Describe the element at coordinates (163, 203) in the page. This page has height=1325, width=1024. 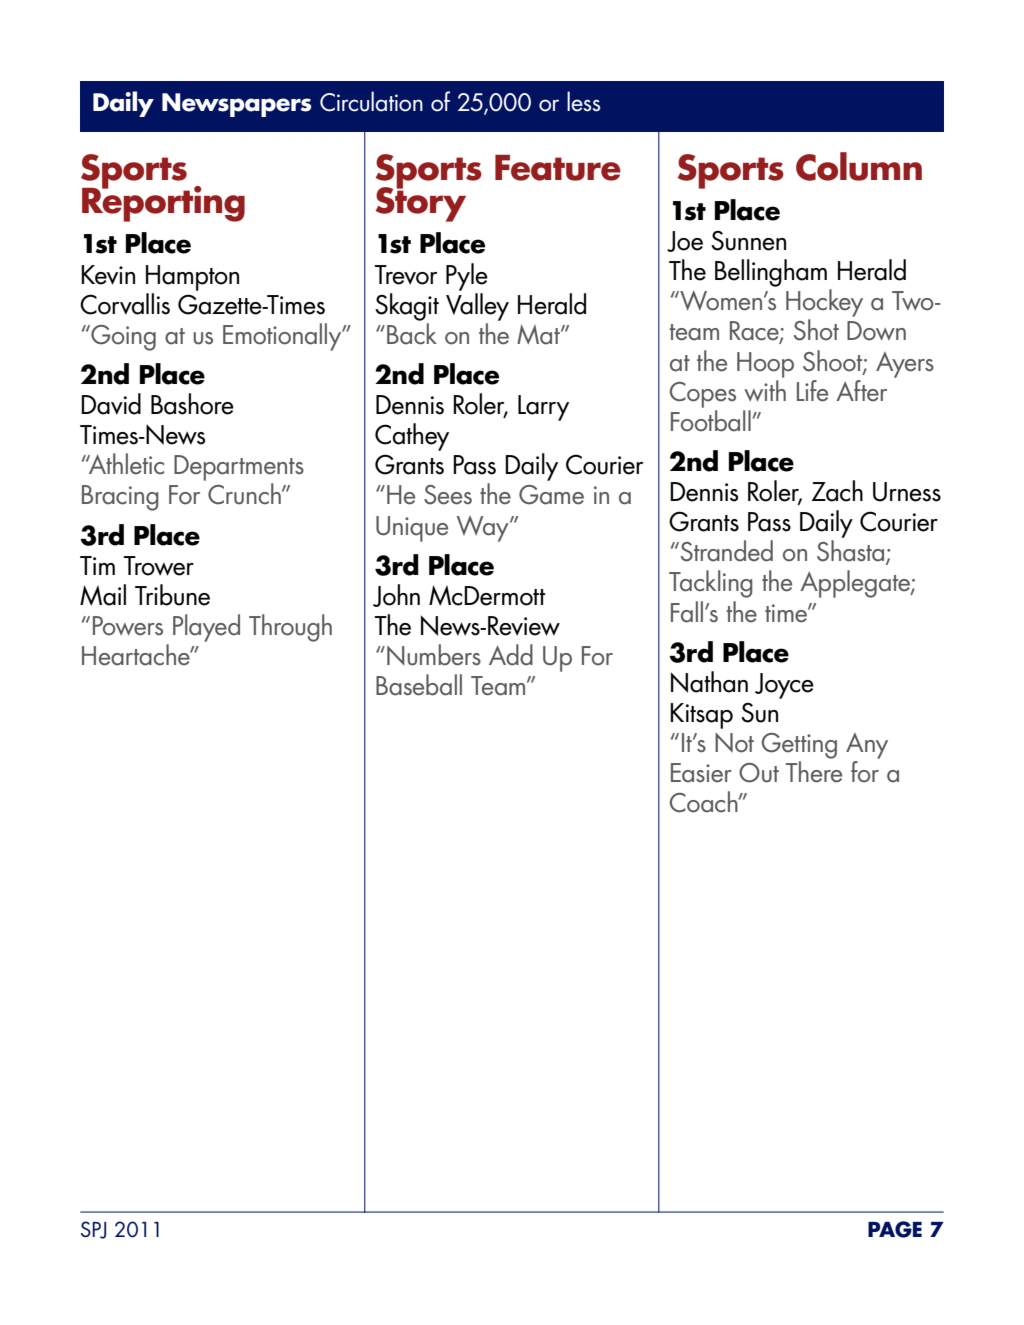
I see `Reporting` at that location.
